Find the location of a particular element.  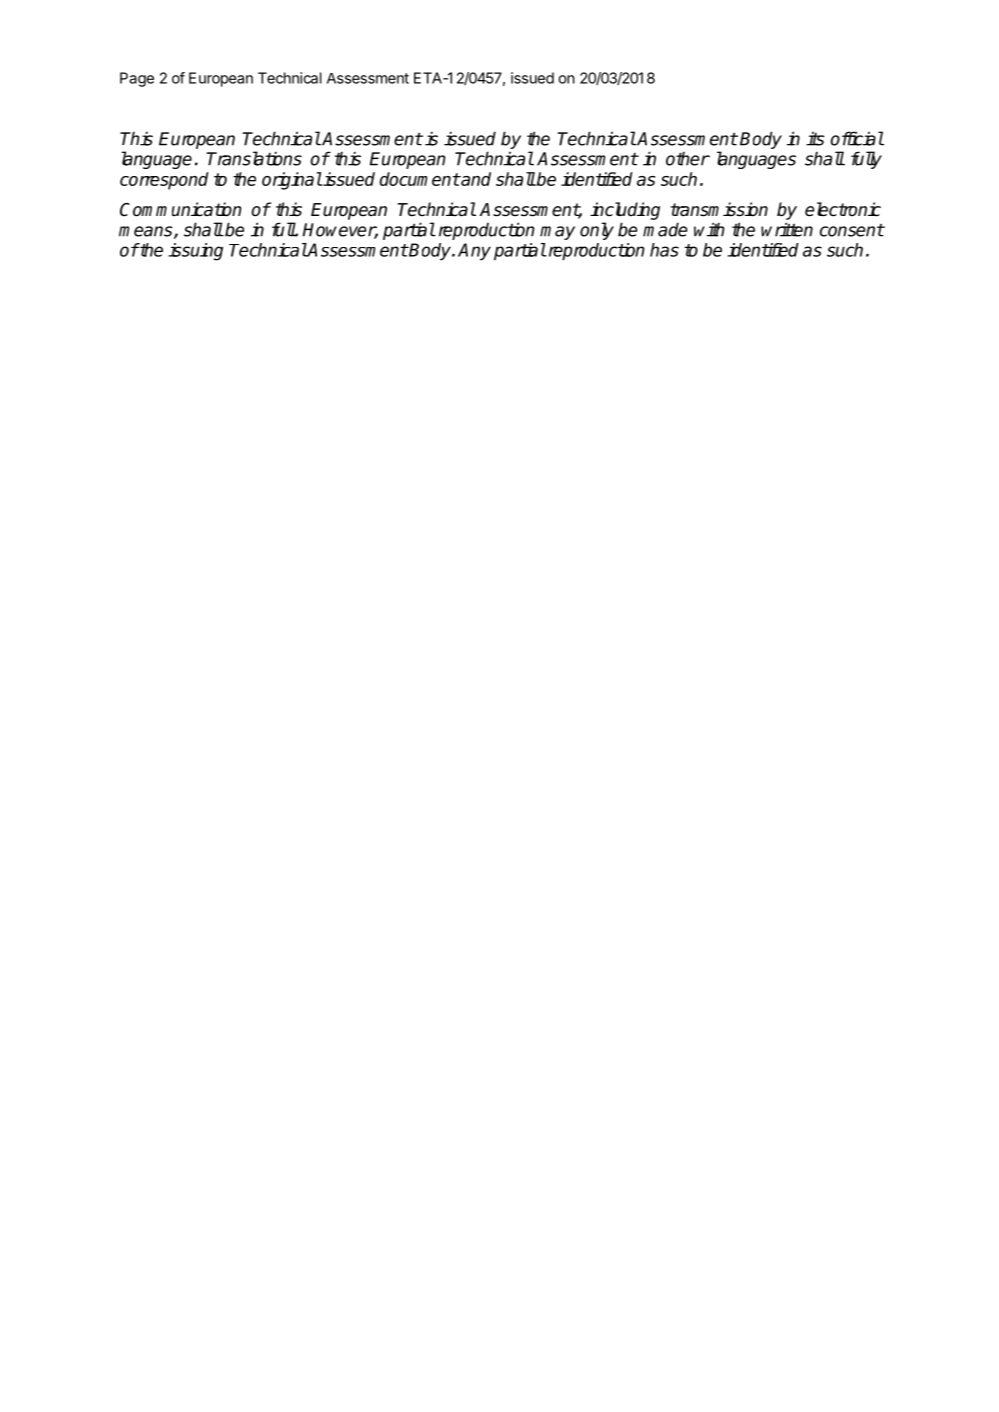

document is located at coordinates (419, 179).
